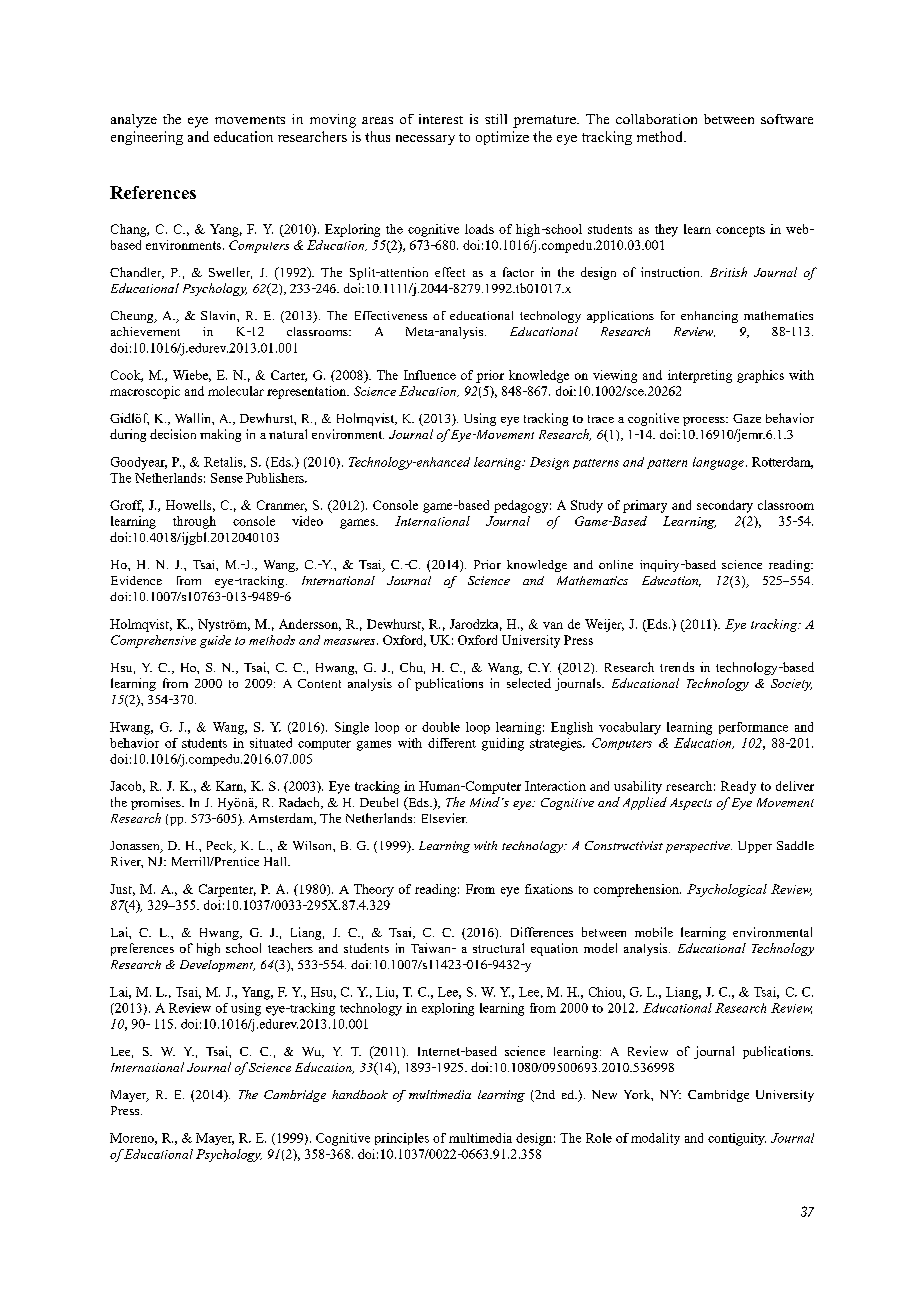 This image has height=1308, width=924. Describe the element at coordinates (147, 138) in the image. I see `engineering` at that location.
